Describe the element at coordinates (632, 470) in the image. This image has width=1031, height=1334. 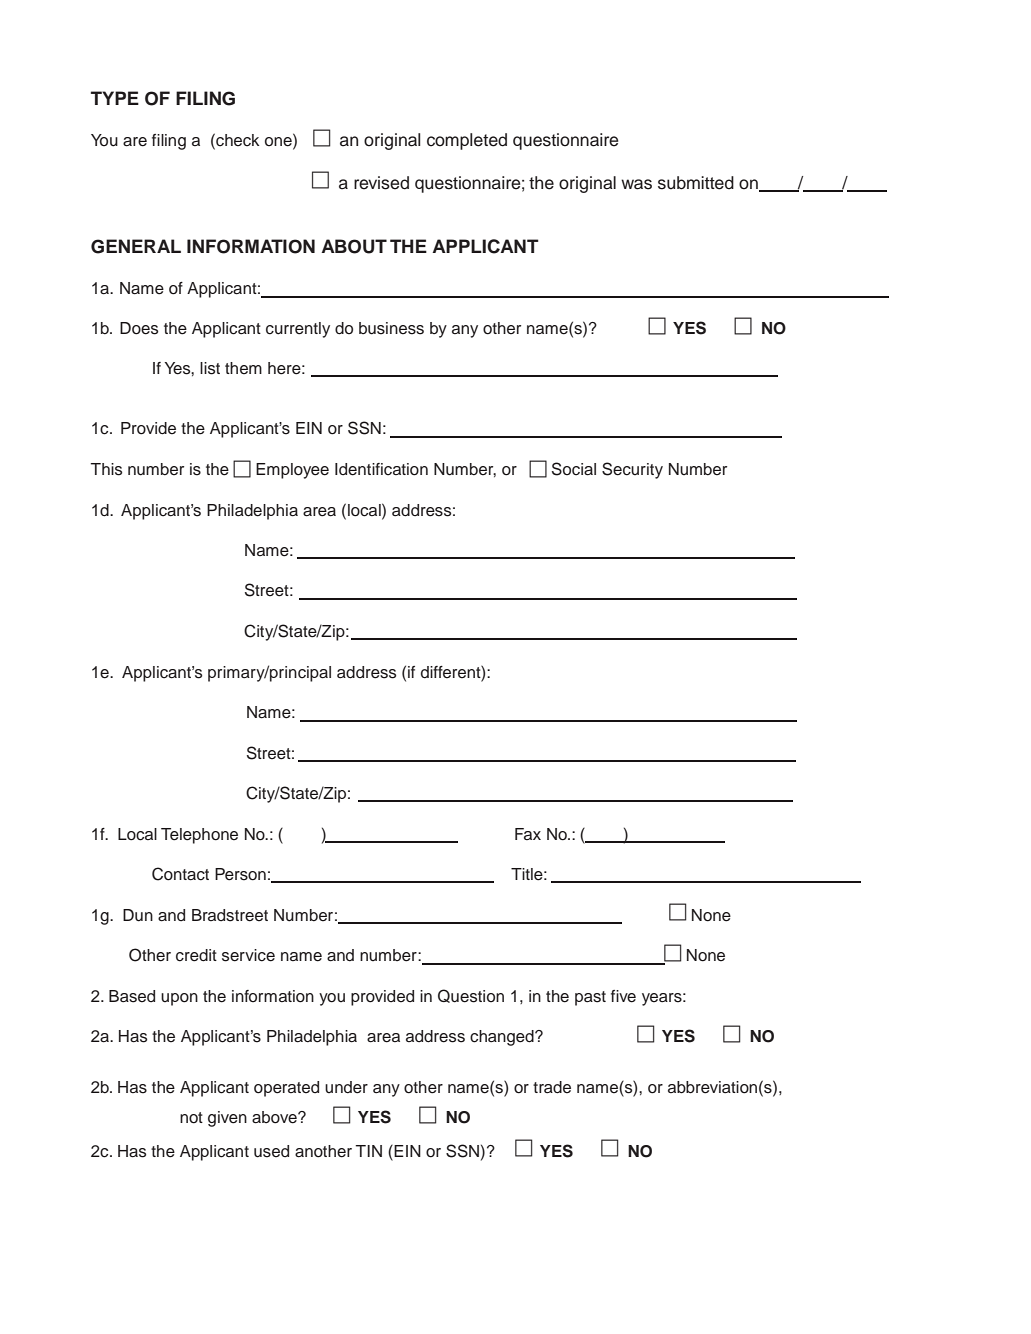
I see `Security` at that location.
